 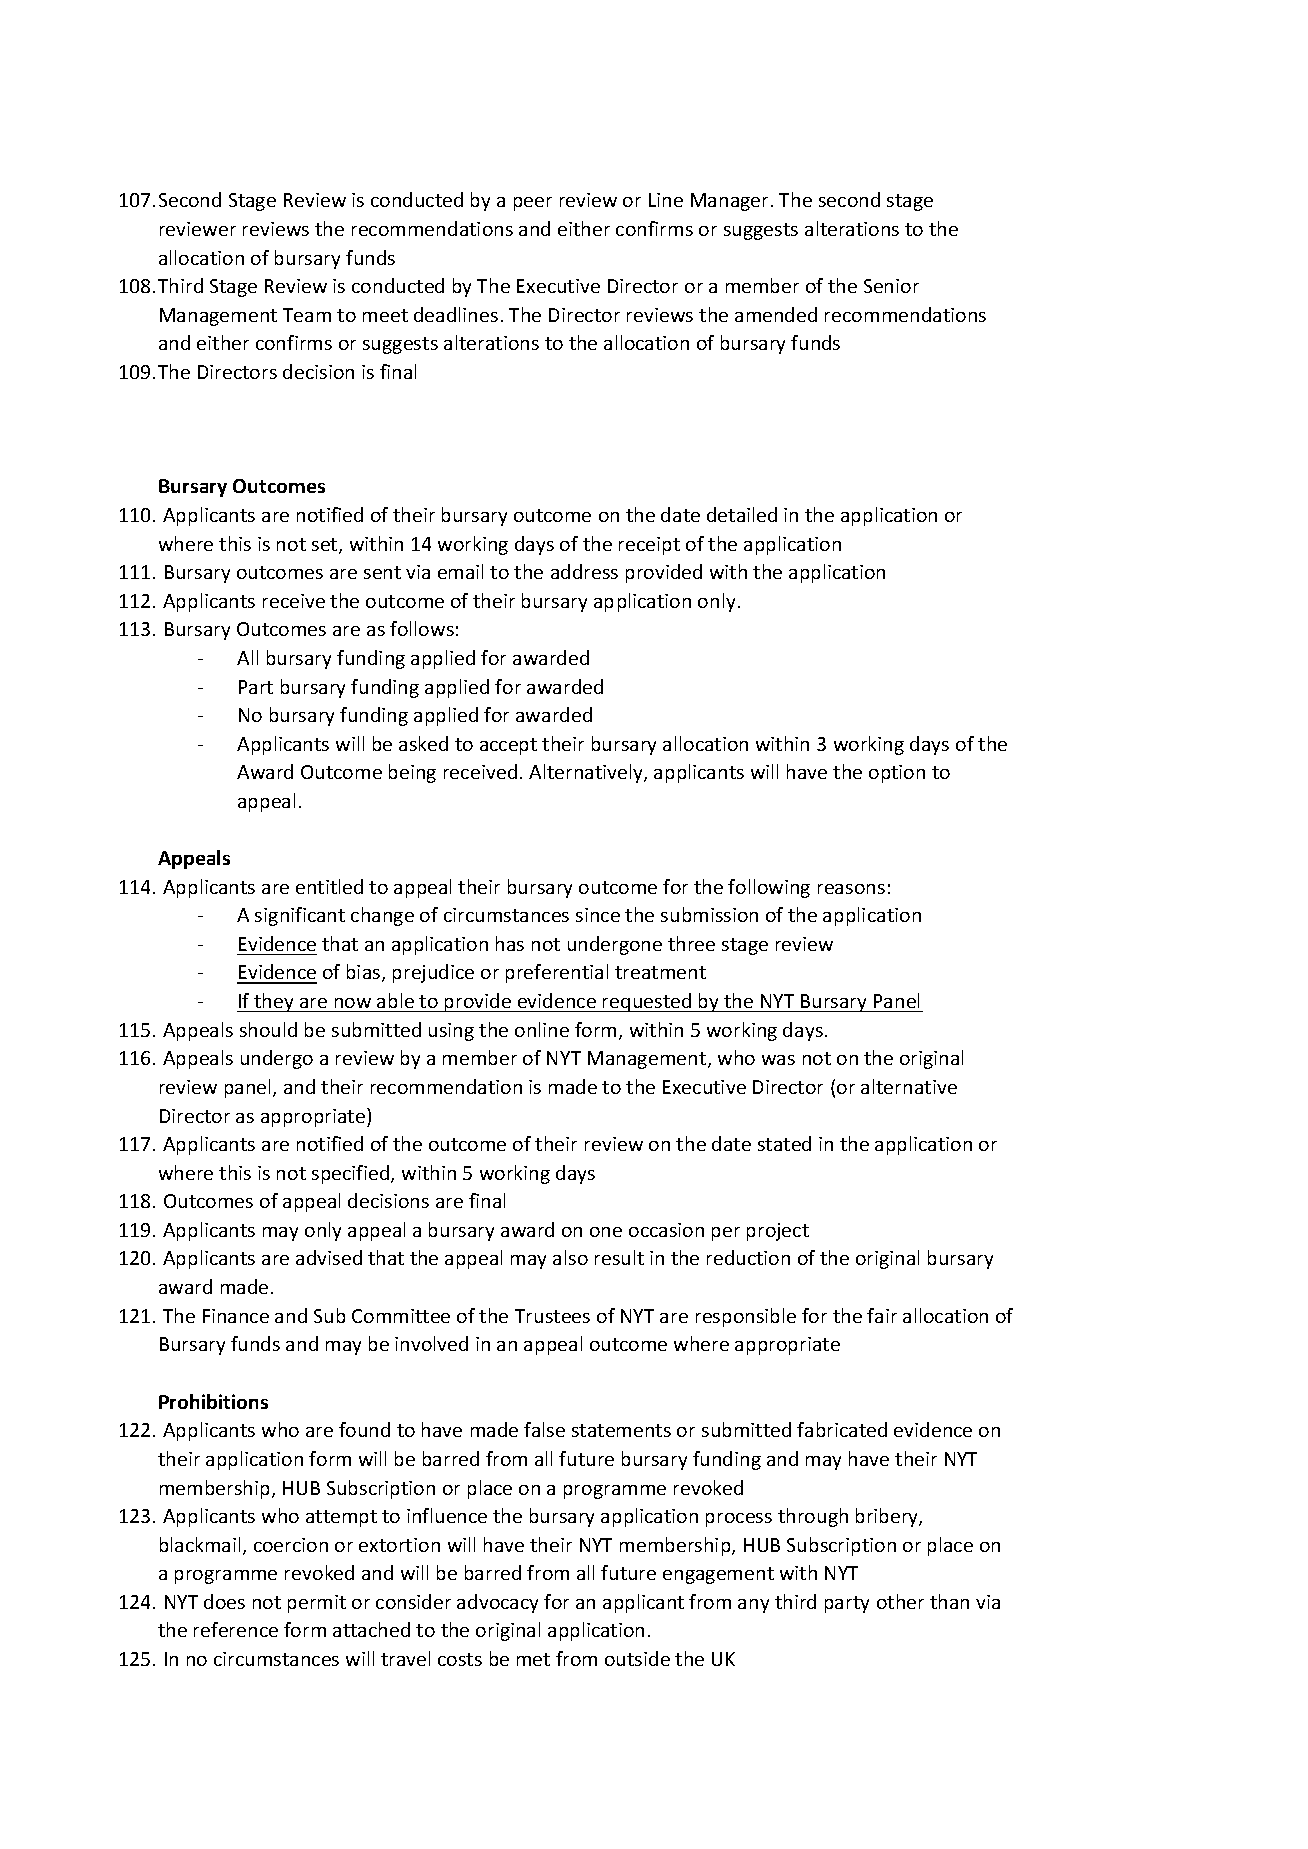 What do you see at coordinates (329, 1257) in the document?
I see `advised` at bounding box center [329, 1257].
